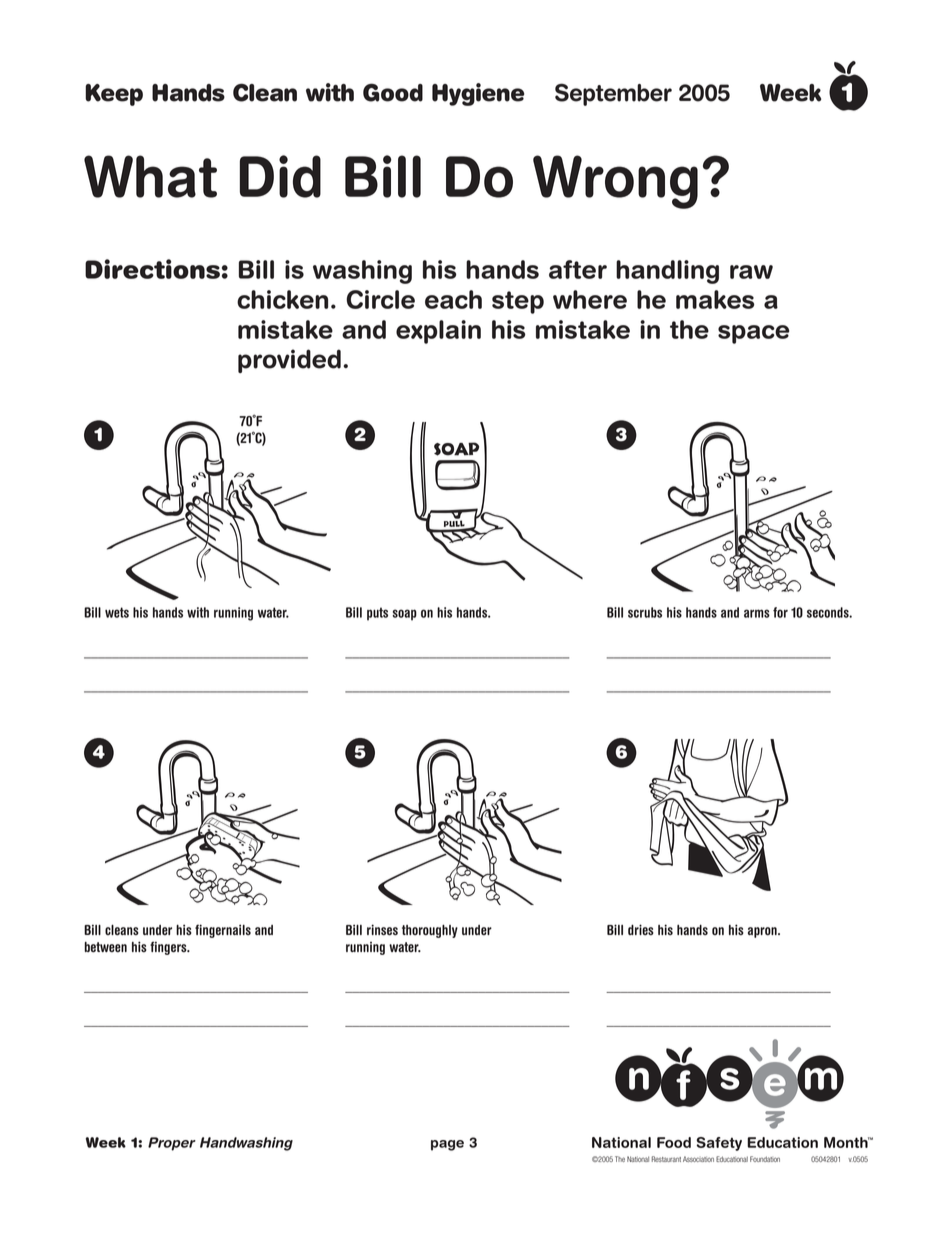 The width and height of the document is (952, 1233). Describe the element at coordinates (613, 94) in the document. I see `September` at that location.
